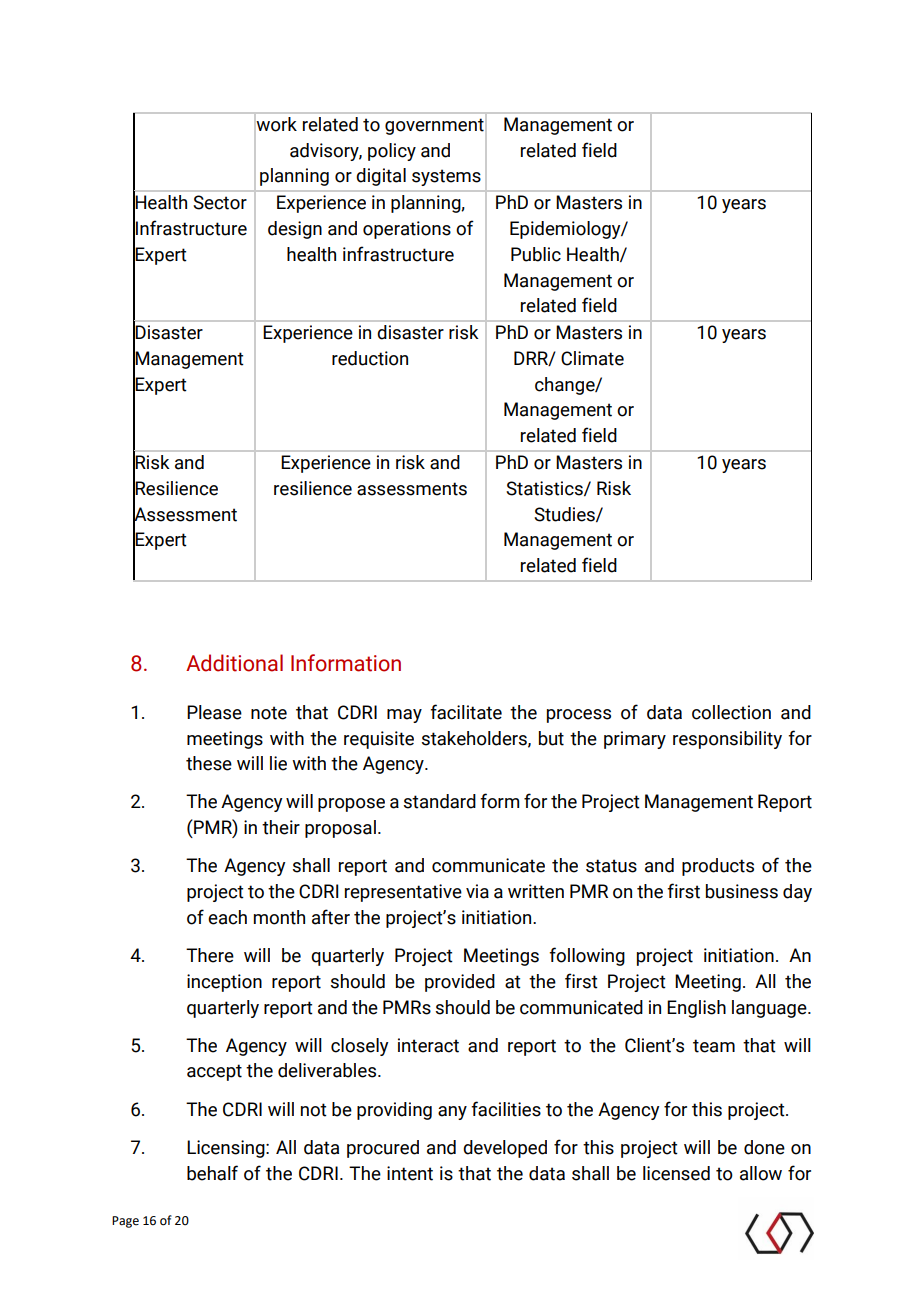  Describe the element at coordinates (718, 867) in the page. I see `products` at that location.
